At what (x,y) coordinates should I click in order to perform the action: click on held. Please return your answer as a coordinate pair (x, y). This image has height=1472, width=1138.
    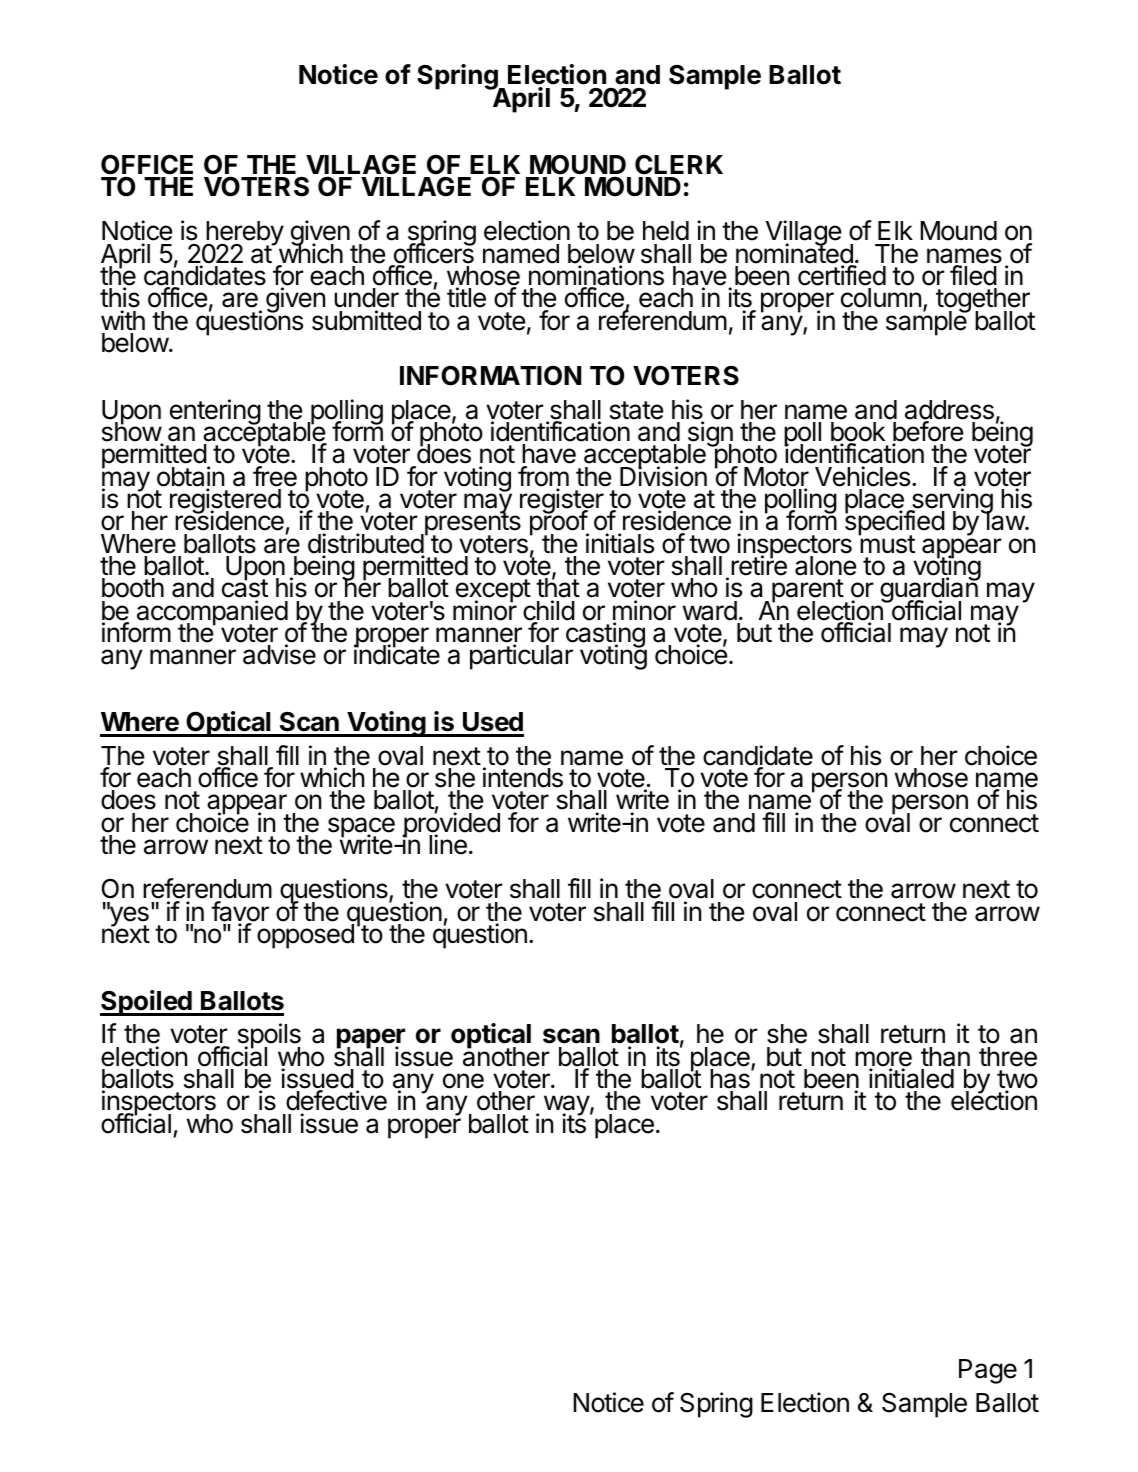
    Looking at the image, I should click on (666, 231).
